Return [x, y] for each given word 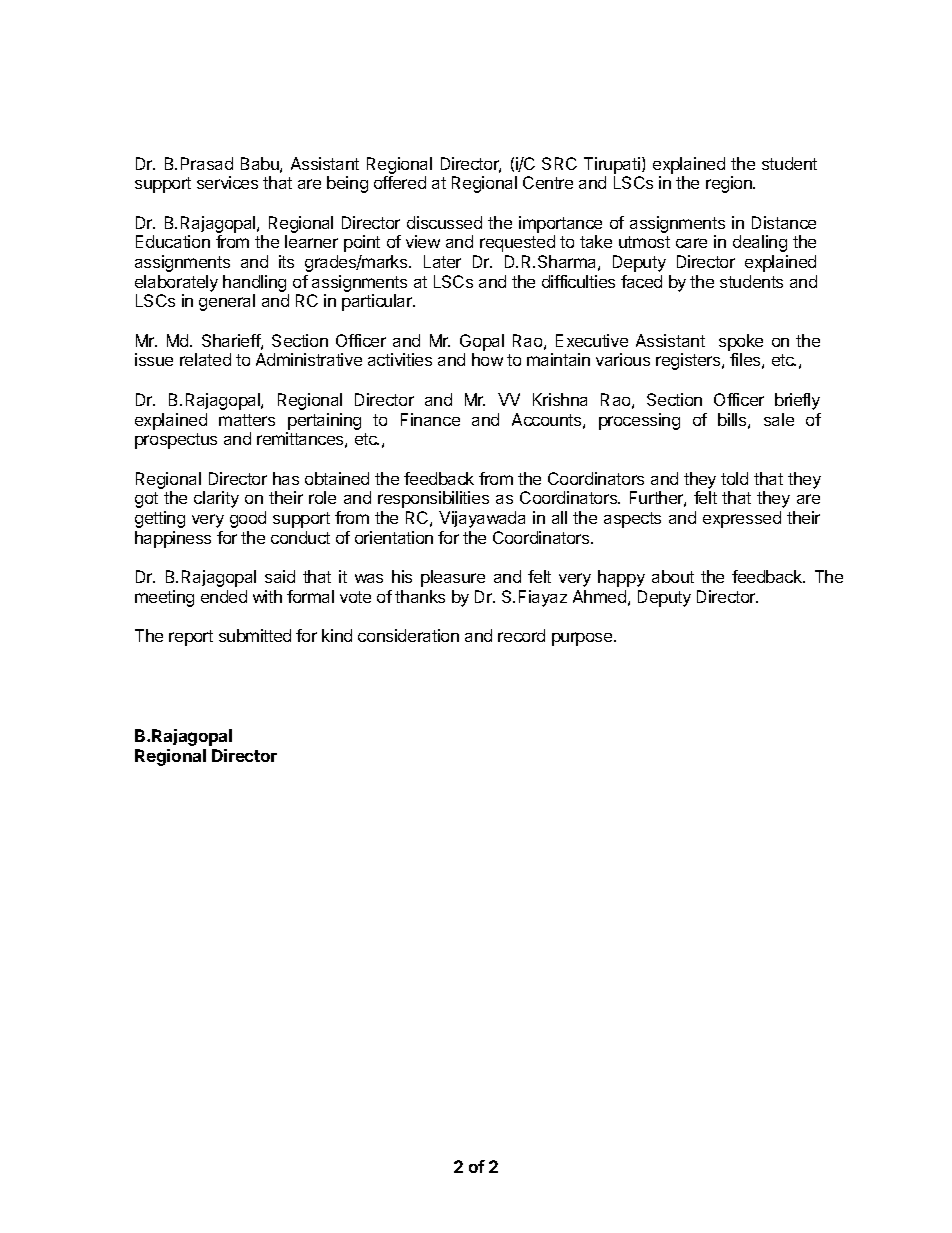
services [227, 182]
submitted [255, 635]
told [734, 478]
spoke [741, 342]
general [227, 302]
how [487, 359]
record [521, 635]
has [286, 478]
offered [400, 182]
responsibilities [433, 499]
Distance [784, 222]
